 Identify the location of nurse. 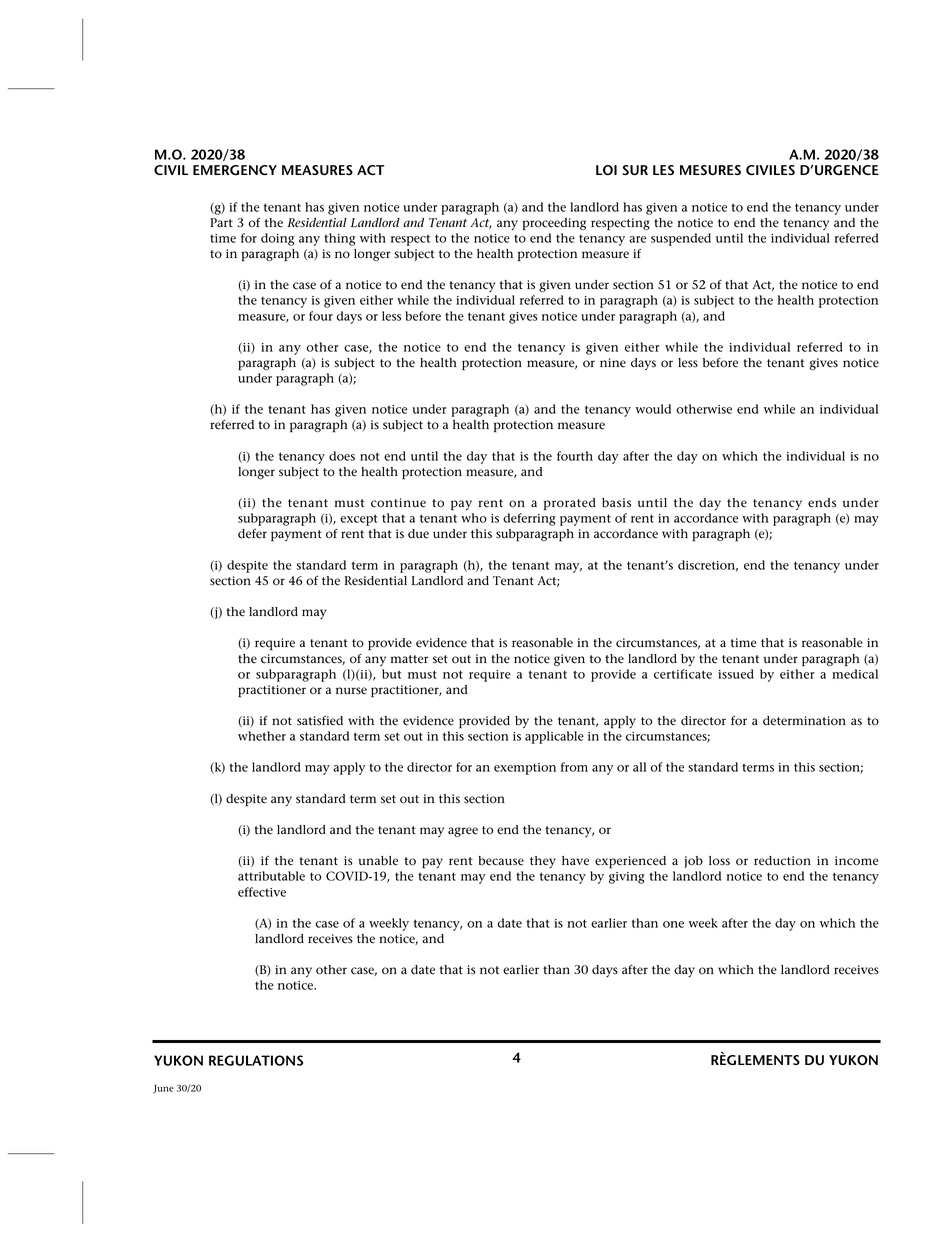
(351, 691).
